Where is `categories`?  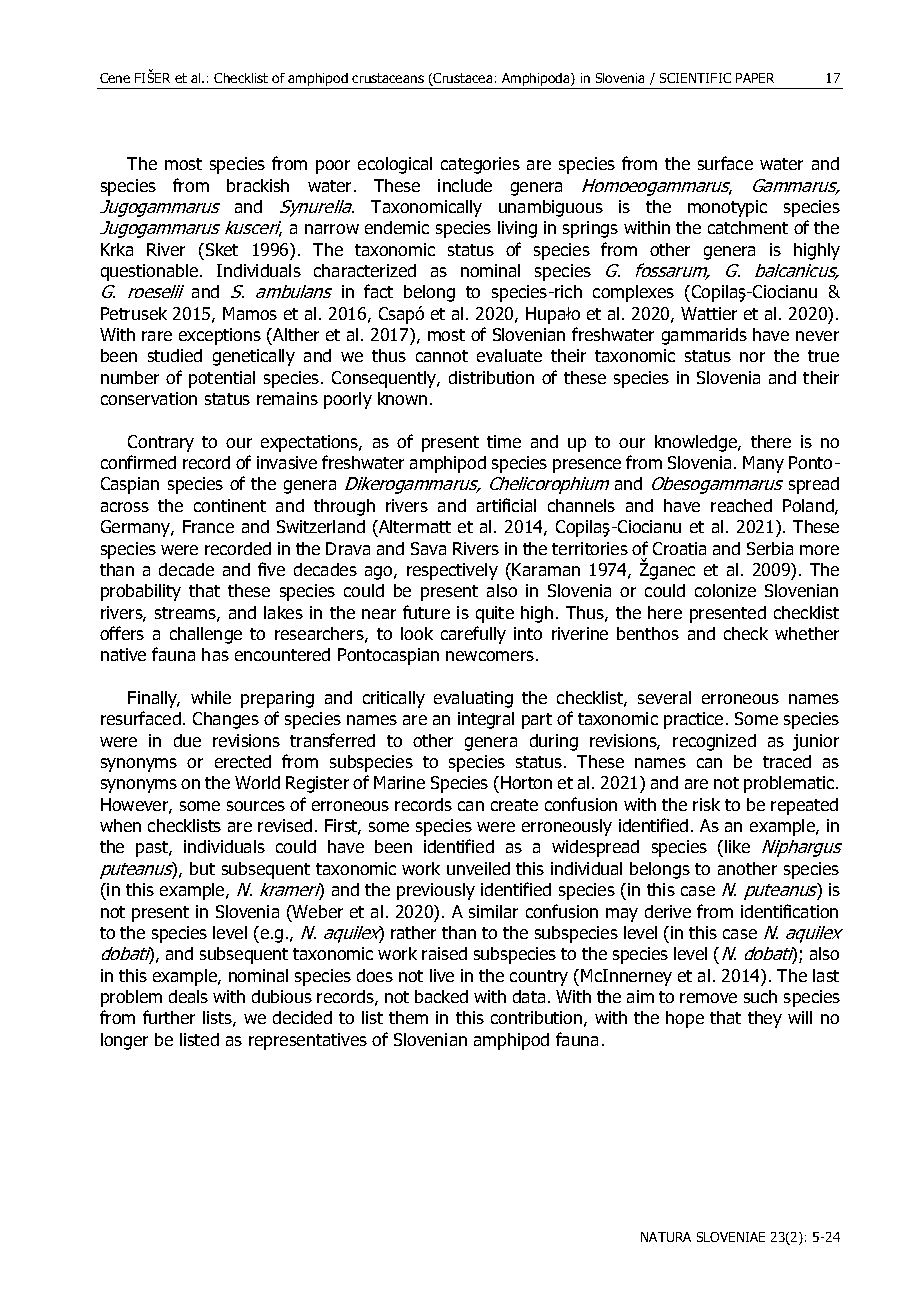
categories is located at coordinates (480, 165).
